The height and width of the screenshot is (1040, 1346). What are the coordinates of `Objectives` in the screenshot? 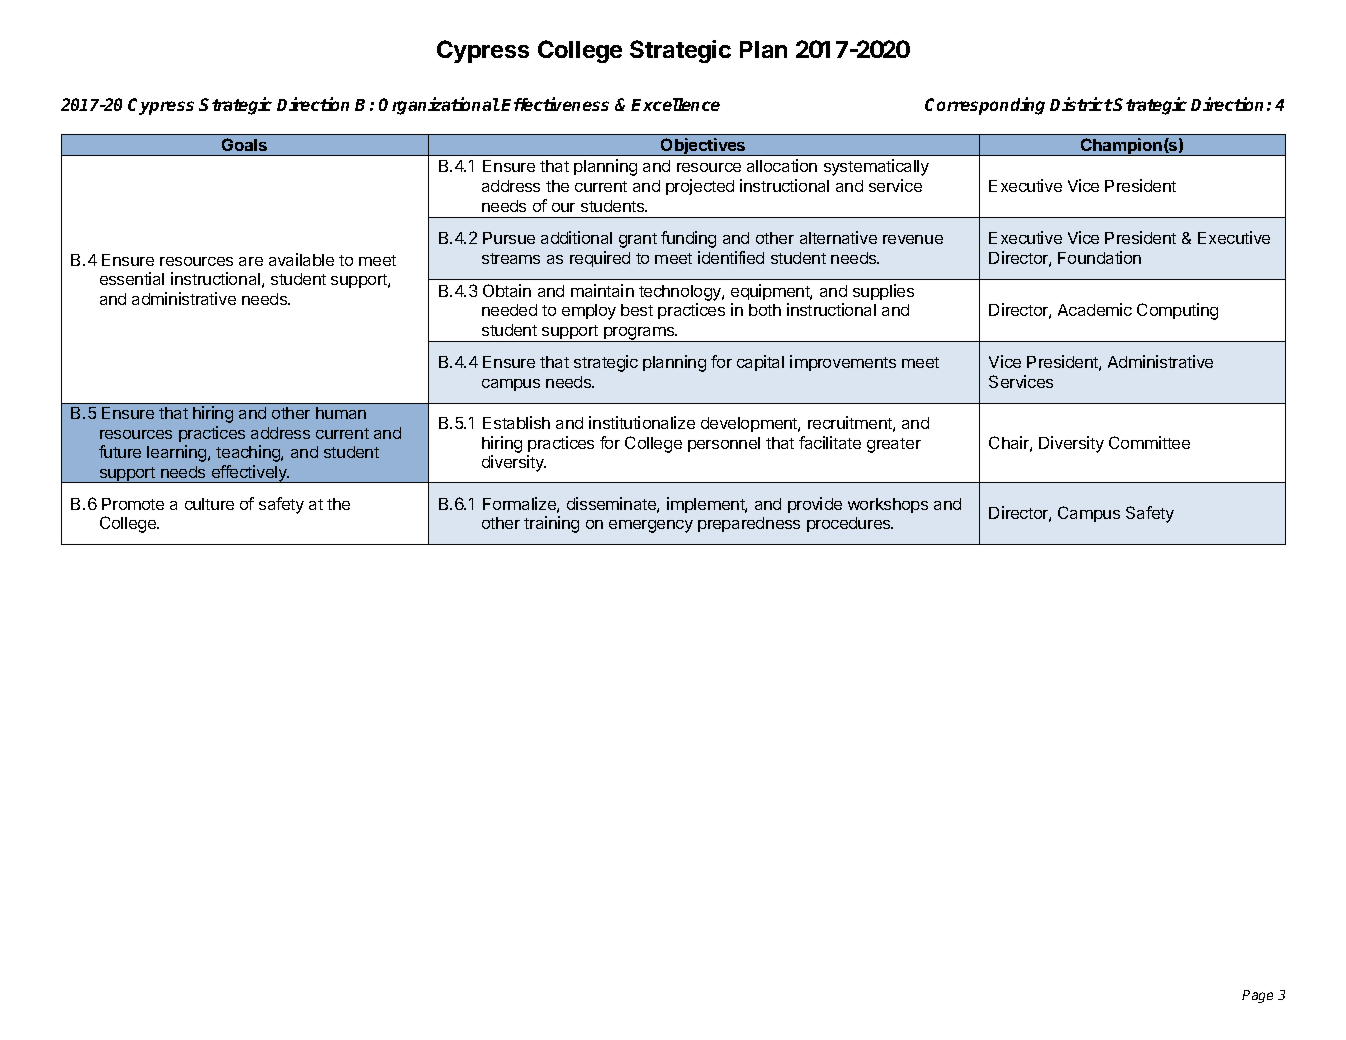 It's located at (703, 147).
